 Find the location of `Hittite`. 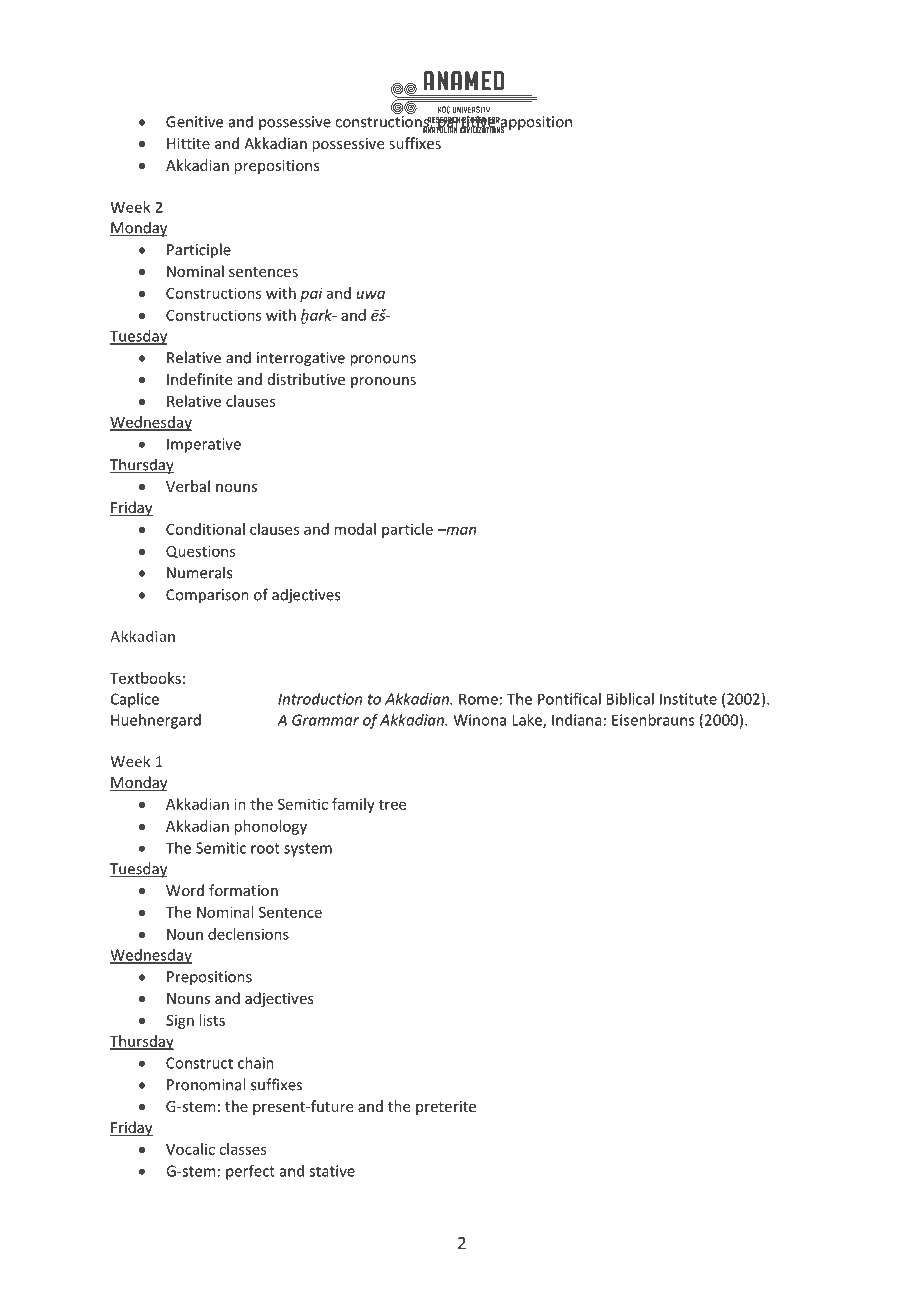

Hittite is located at coordinates (188, 143).
